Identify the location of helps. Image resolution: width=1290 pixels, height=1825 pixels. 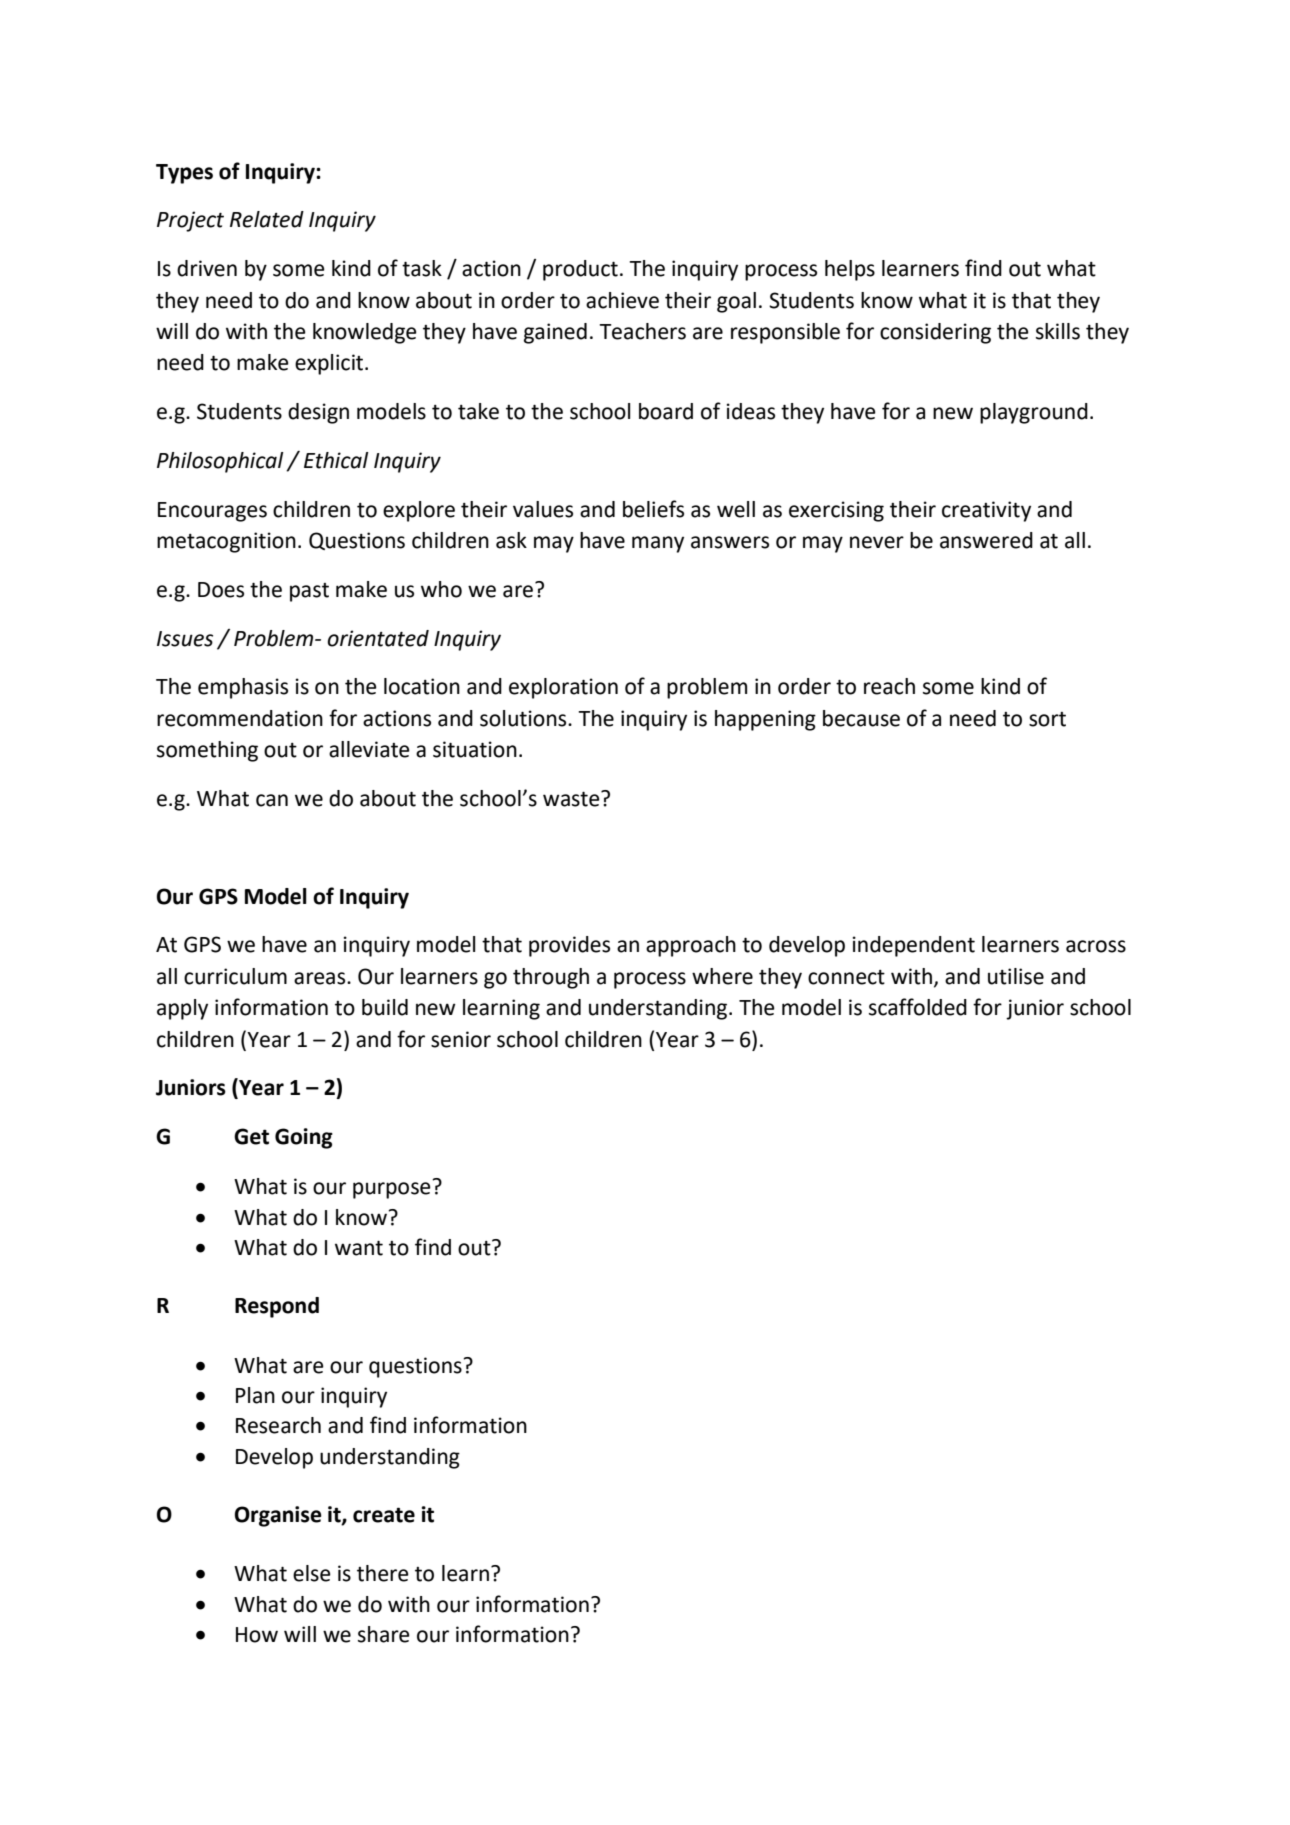
(850, 270).
